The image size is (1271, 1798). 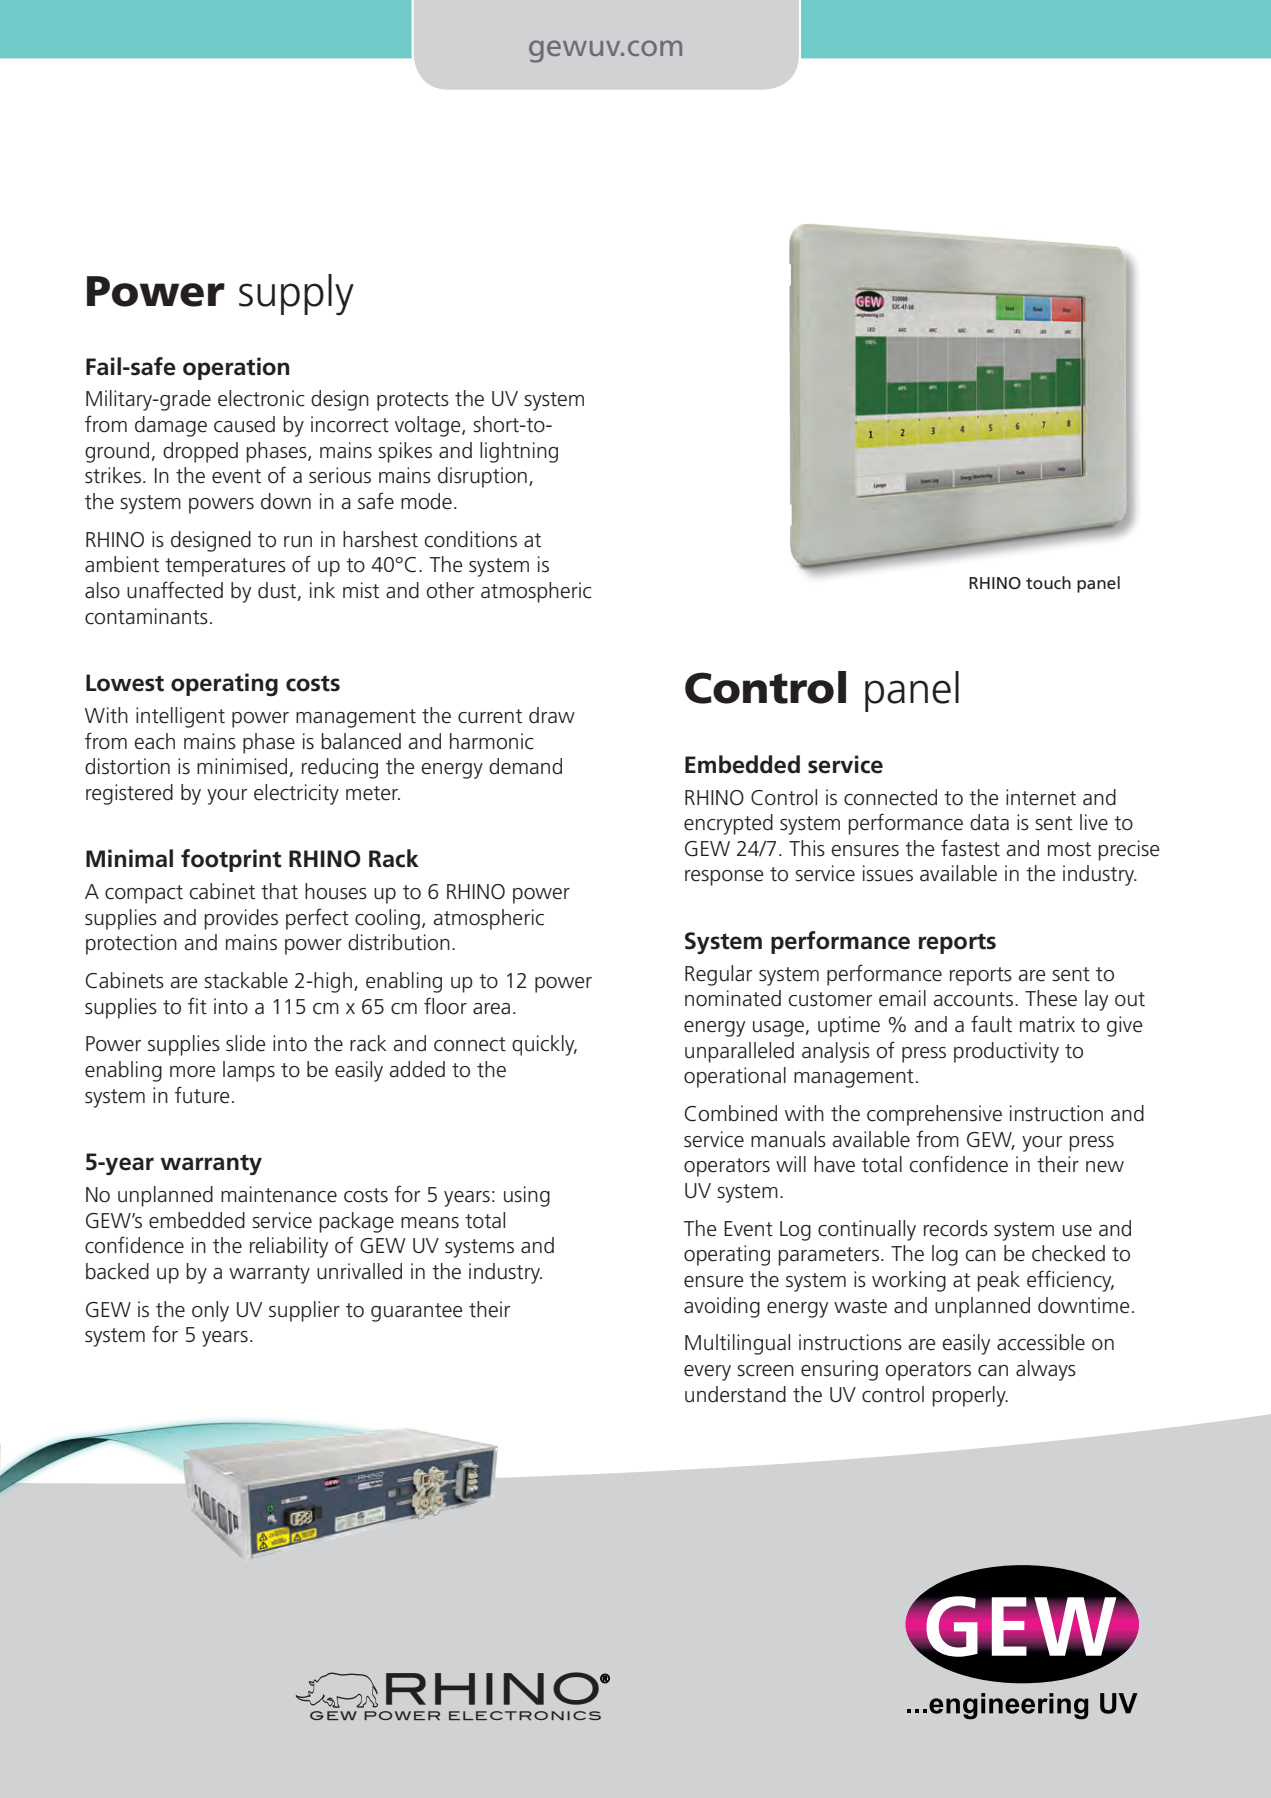 What do you see at coordinates (231, 860) in the screenshot?
I see `footprint` at bounding box center [231, 860].
